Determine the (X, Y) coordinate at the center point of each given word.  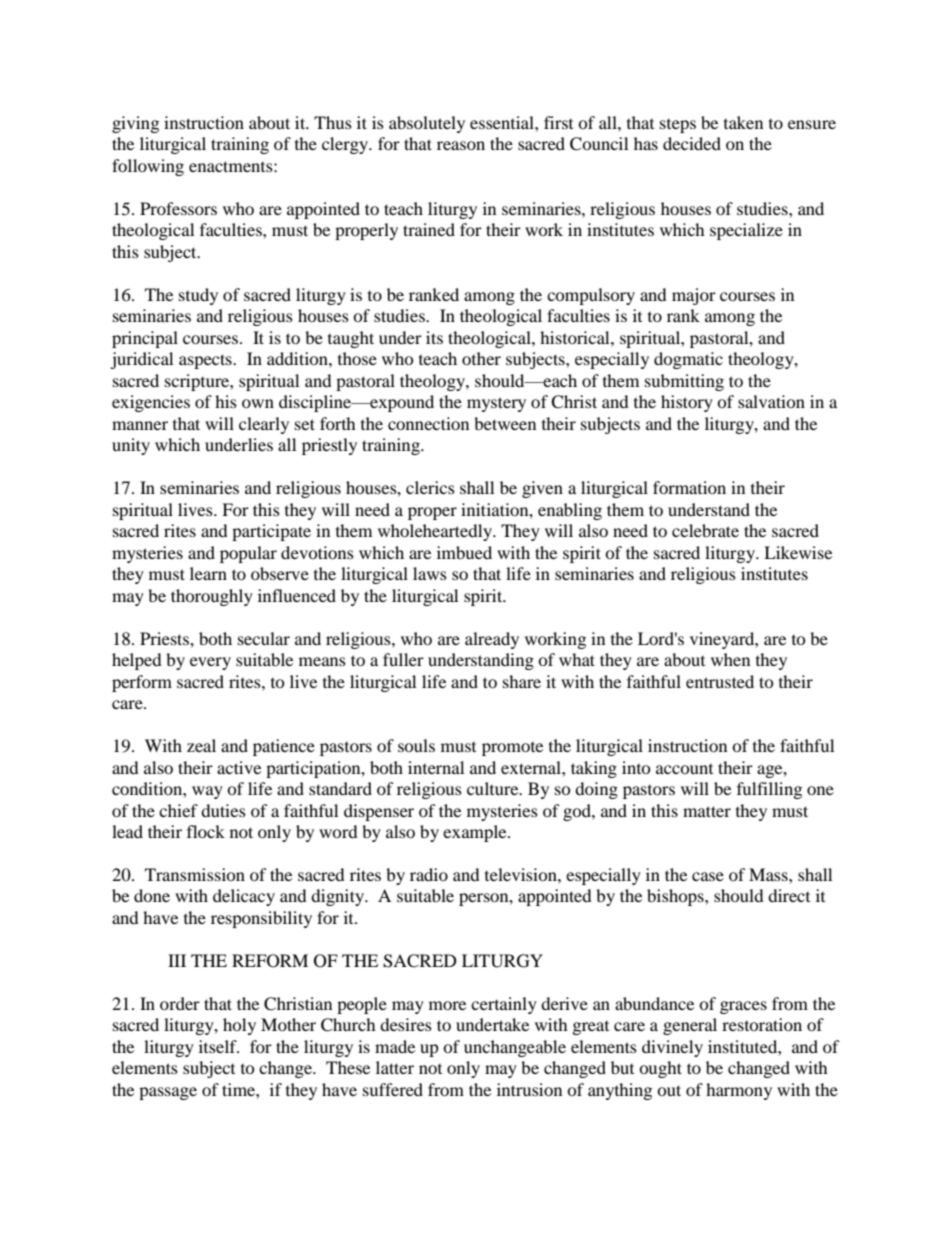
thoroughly (212, 597)
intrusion (529, 1089)
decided (692, 143)
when (730, 659)
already (492, 640)
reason (461, 145)
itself (219, 1046)
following (148, 167)
